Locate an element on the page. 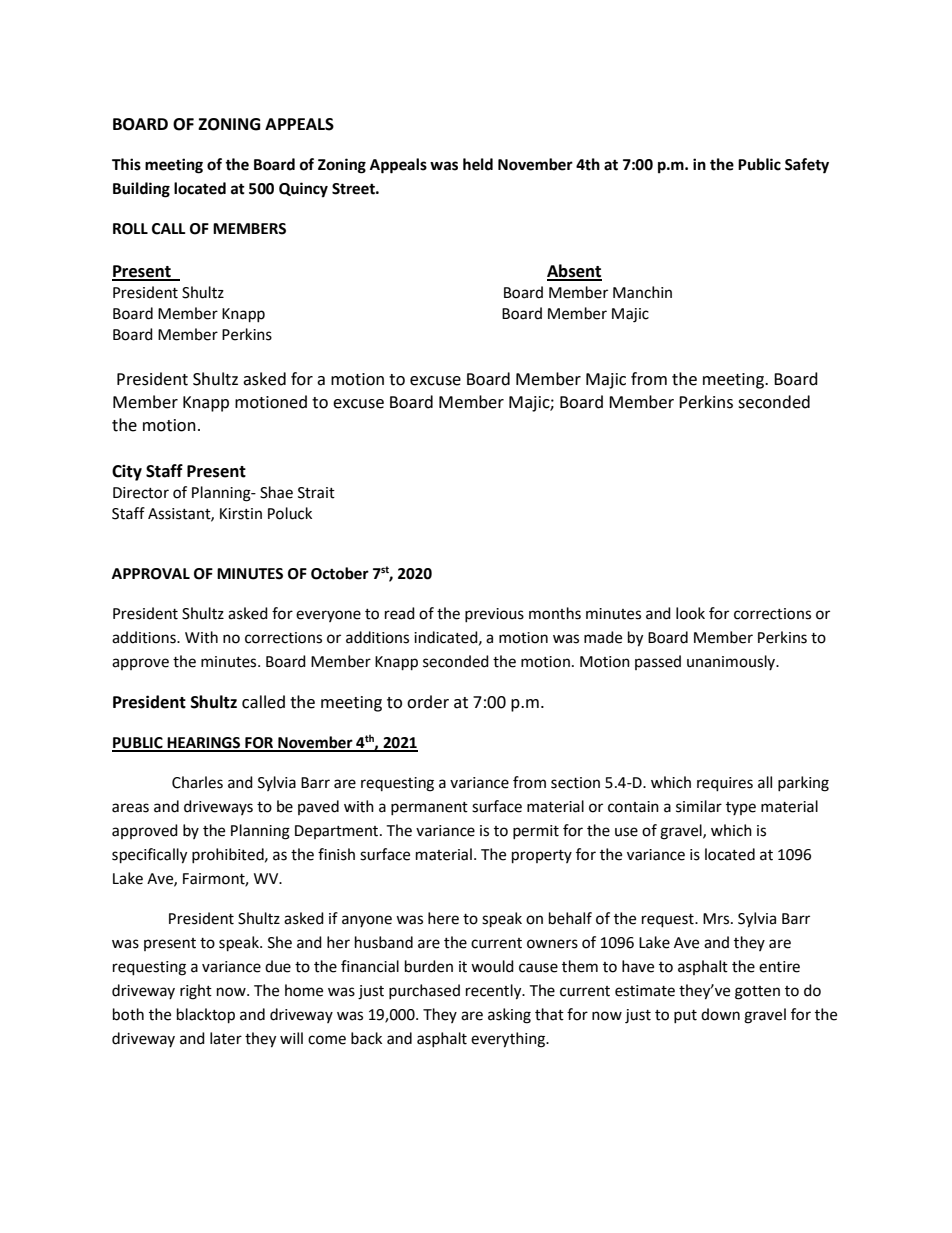  HEARINGS is located at coordinates (204, 744).
